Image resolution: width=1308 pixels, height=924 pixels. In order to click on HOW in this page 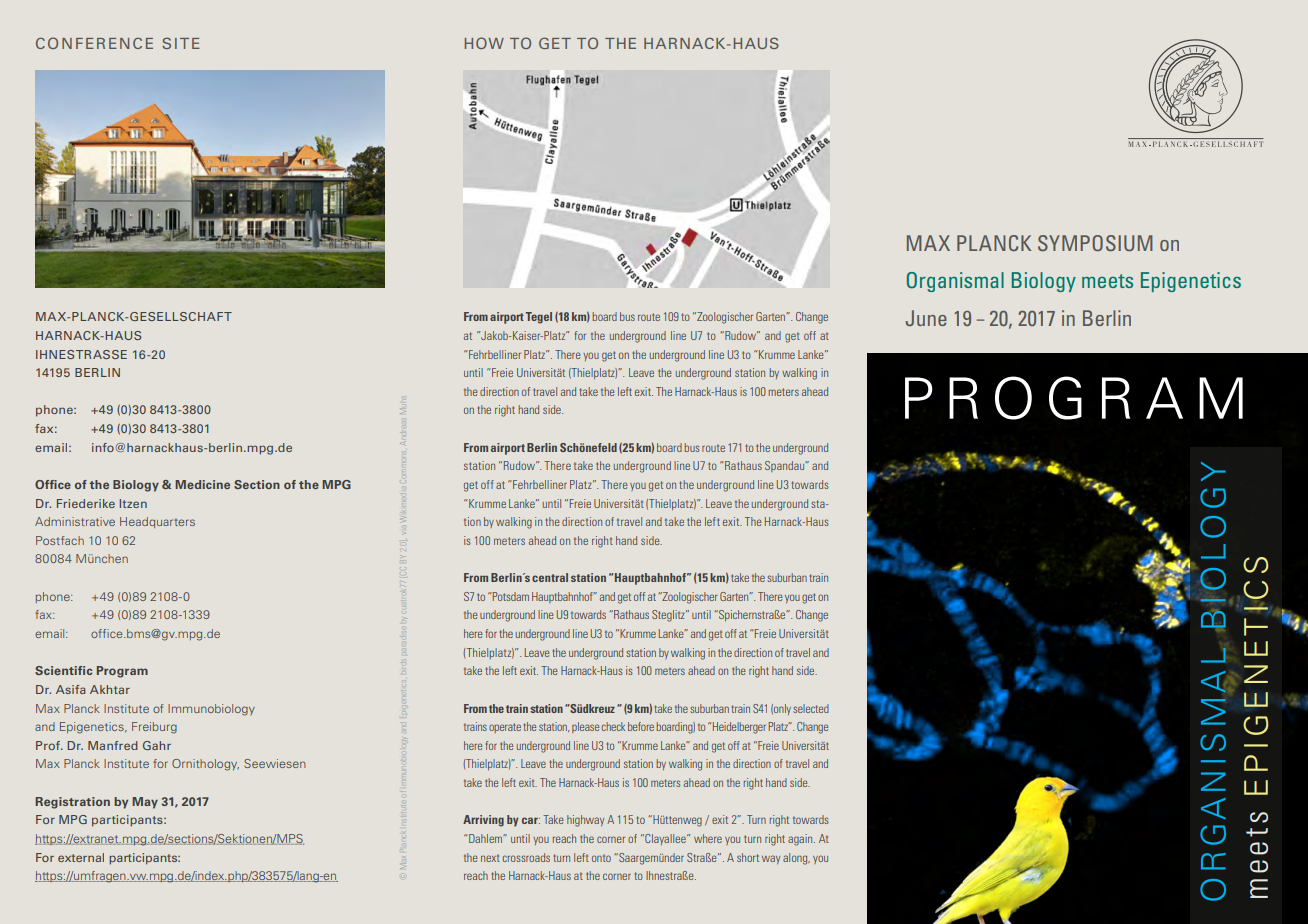, I will do `click(484, 43)`.
